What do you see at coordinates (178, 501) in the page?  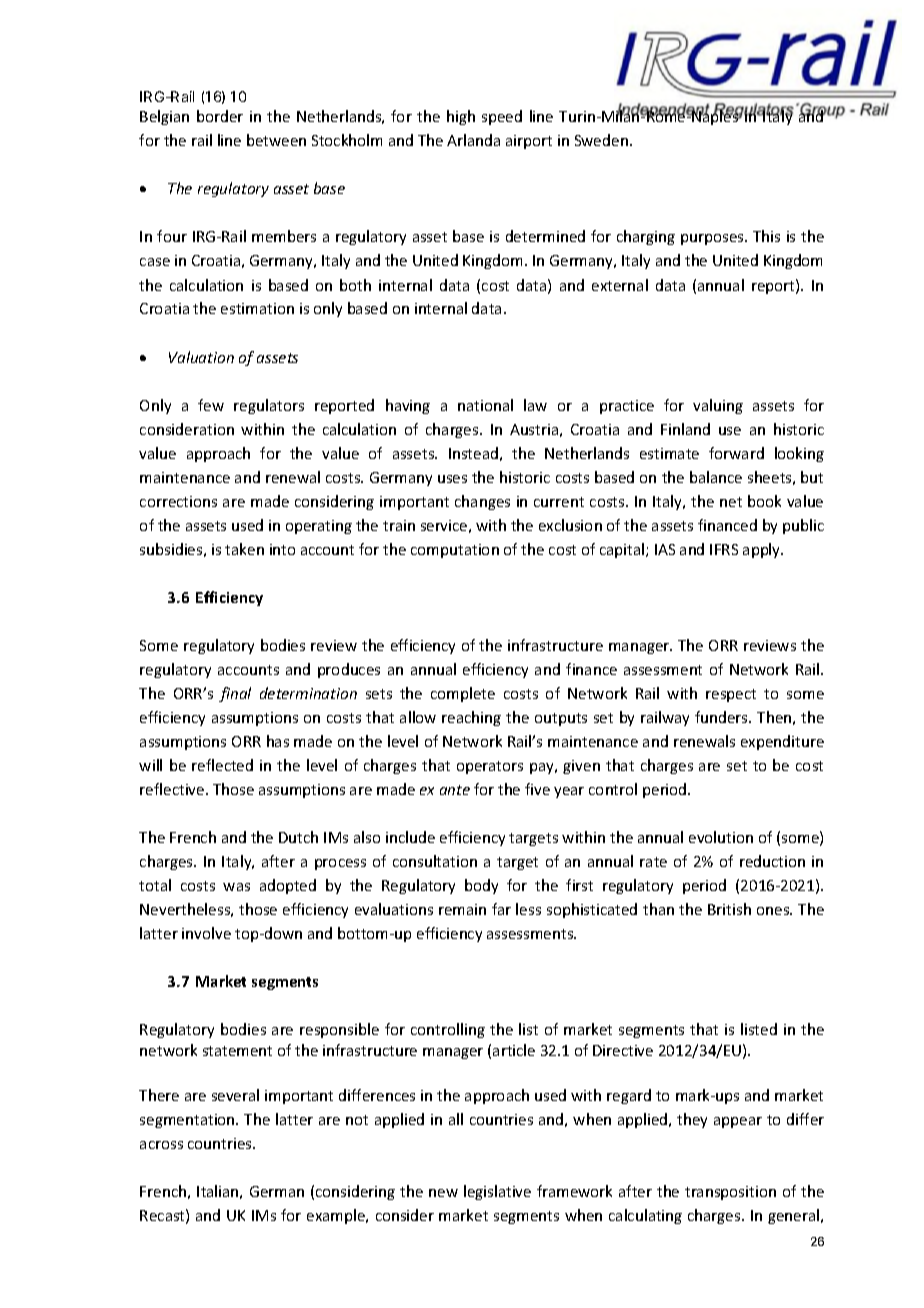 I see `corrections` at bounding box center [178, 501].
